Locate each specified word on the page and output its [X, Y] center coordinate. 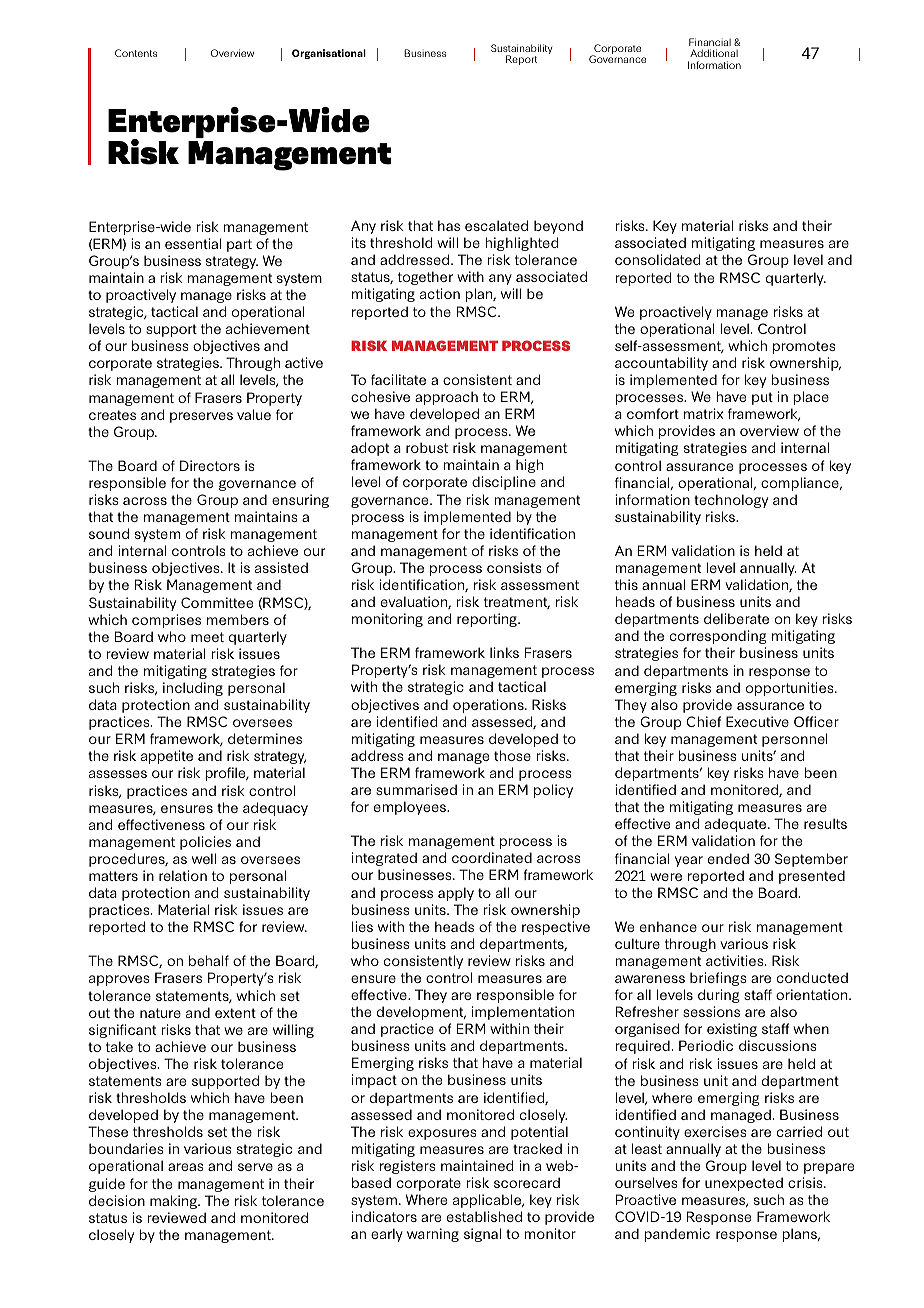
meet [207, 637]
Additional [714, 53]
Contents [136, 53]
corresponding [718, 637]
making [174, 1202]
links [504, 652]
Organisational [329, 54]
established [484, 1216]
